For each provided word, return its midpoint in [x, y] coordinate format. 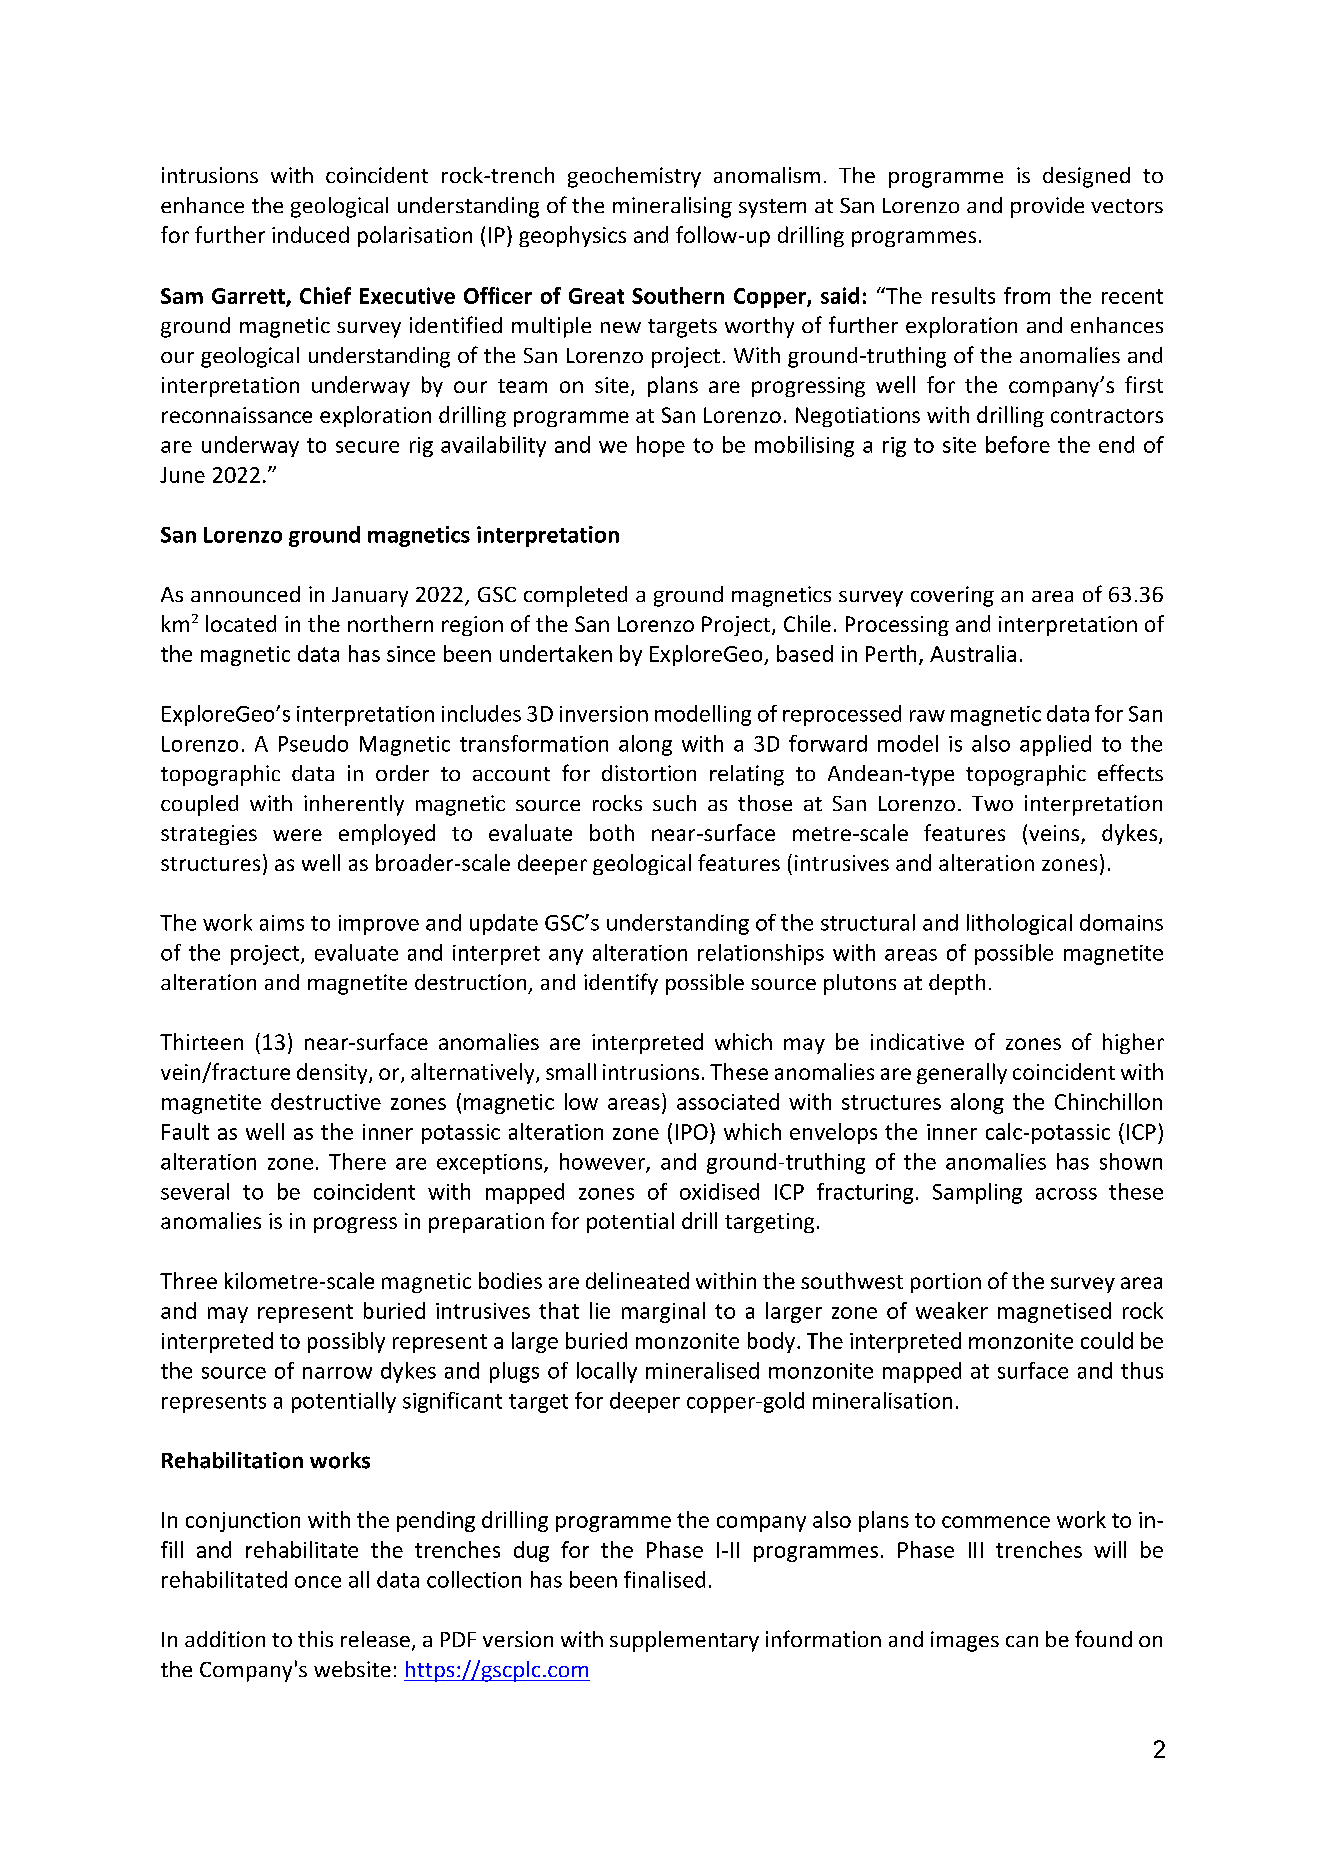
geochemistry [634, 177]
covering [952, 596]
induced [310, 234]
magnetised [1054, 1312]
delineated [637, 1280]
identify [621, 984]
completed [575, 596]
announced [245, 594]
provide [1047, 207]
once [318, 1582]
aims [282, 923]
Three [188, 1280]
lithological [1019, 924]
